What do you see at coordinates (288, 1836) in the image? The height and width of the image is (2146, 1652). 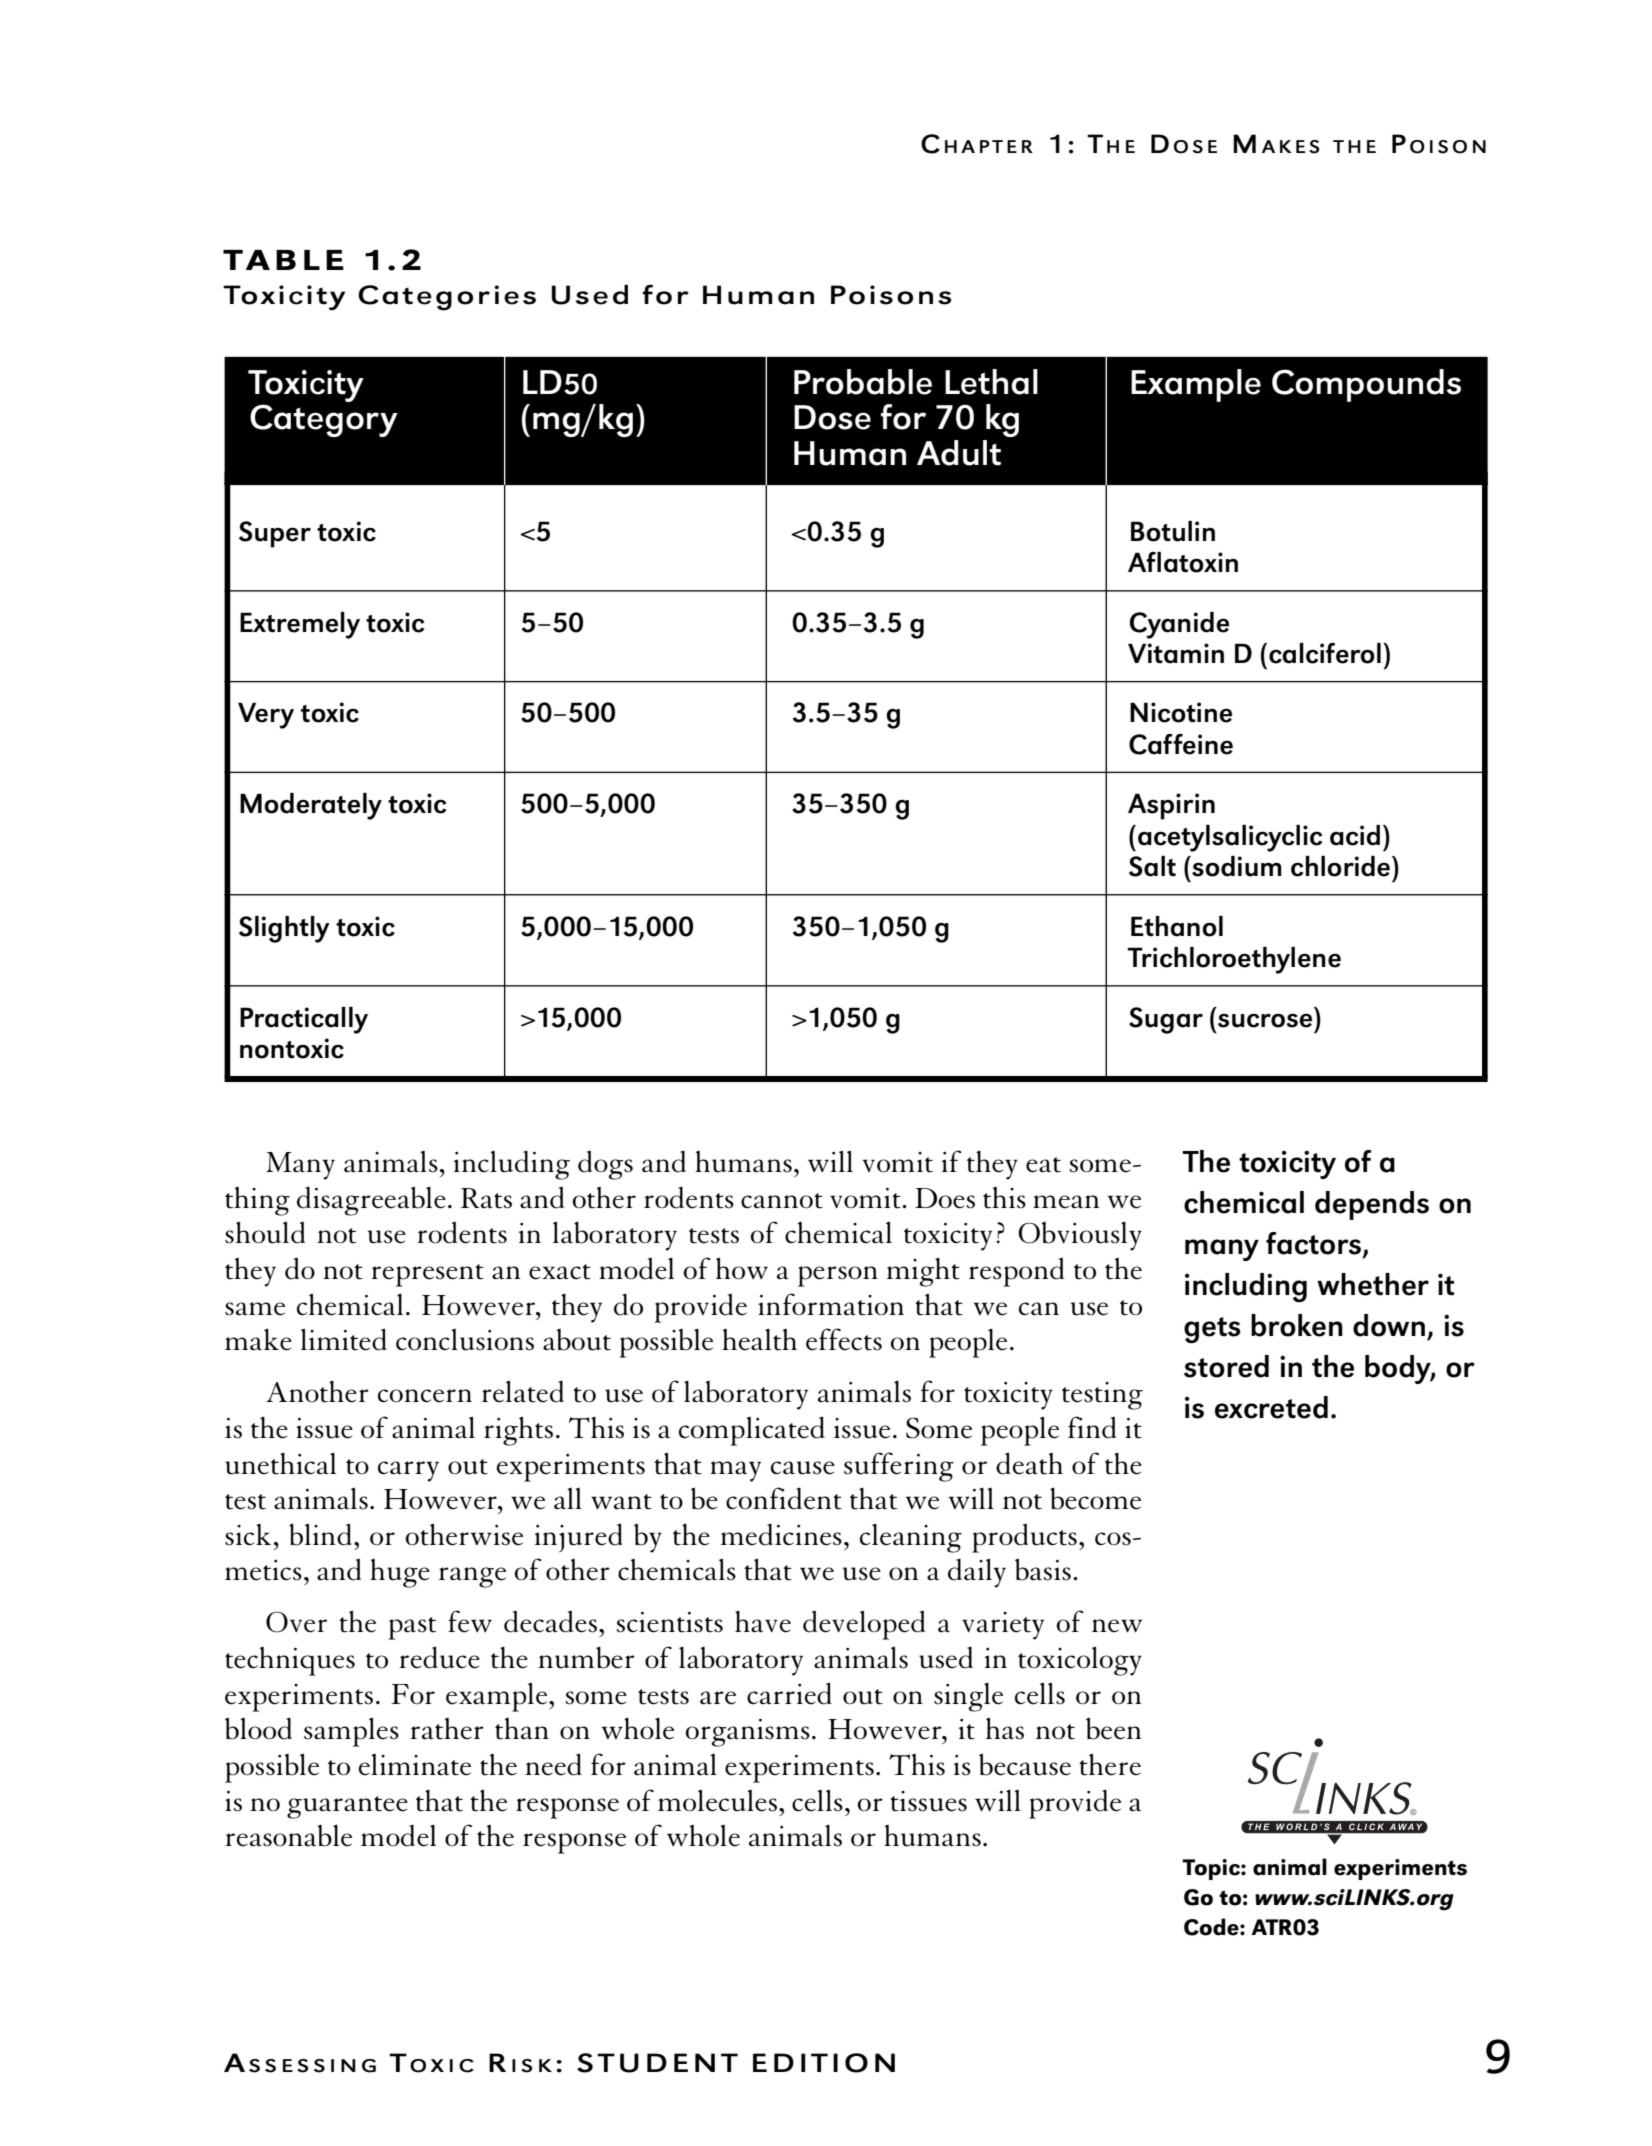 I see `reasonable` at bounding box center [288, 1836].
